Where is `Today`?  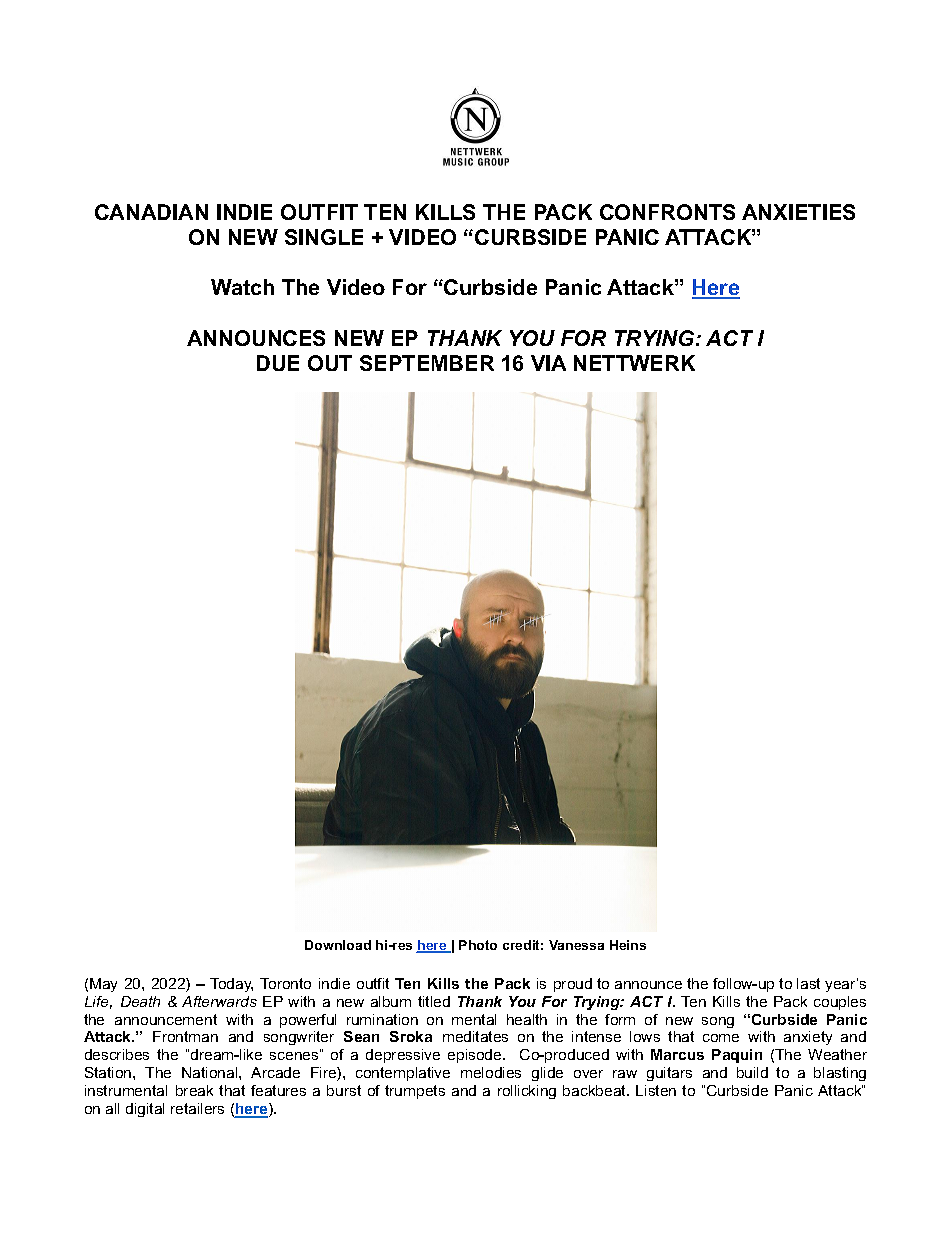
Today is located at coordinates (231, 985).
